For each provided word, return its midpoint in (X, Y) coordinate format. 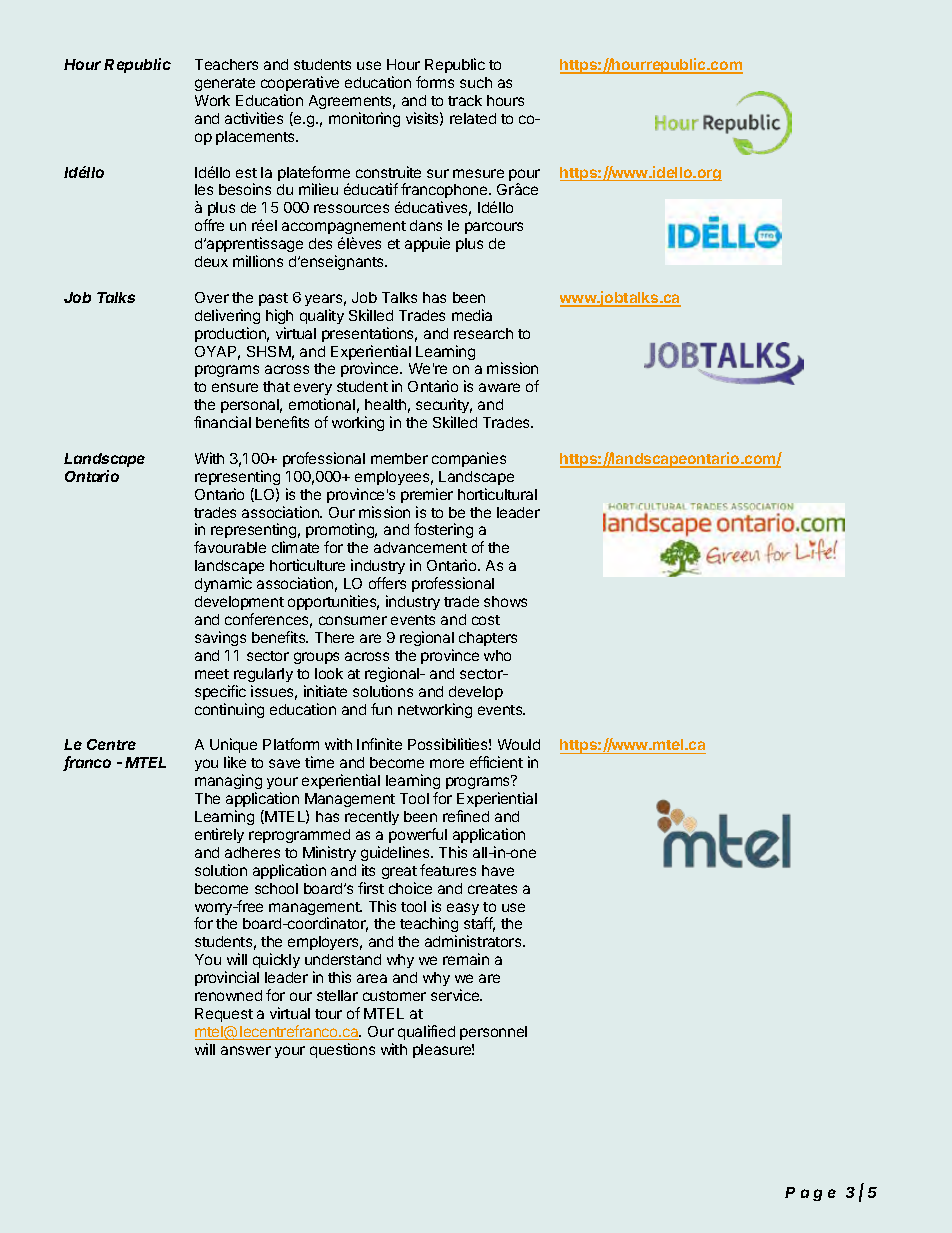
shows (505, 601)
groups (316, 658)
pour (524, 176)
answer (246, 1050)
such (476, 82)
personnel (493, 1033)
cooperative (300, 83)
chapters (488, 639)
